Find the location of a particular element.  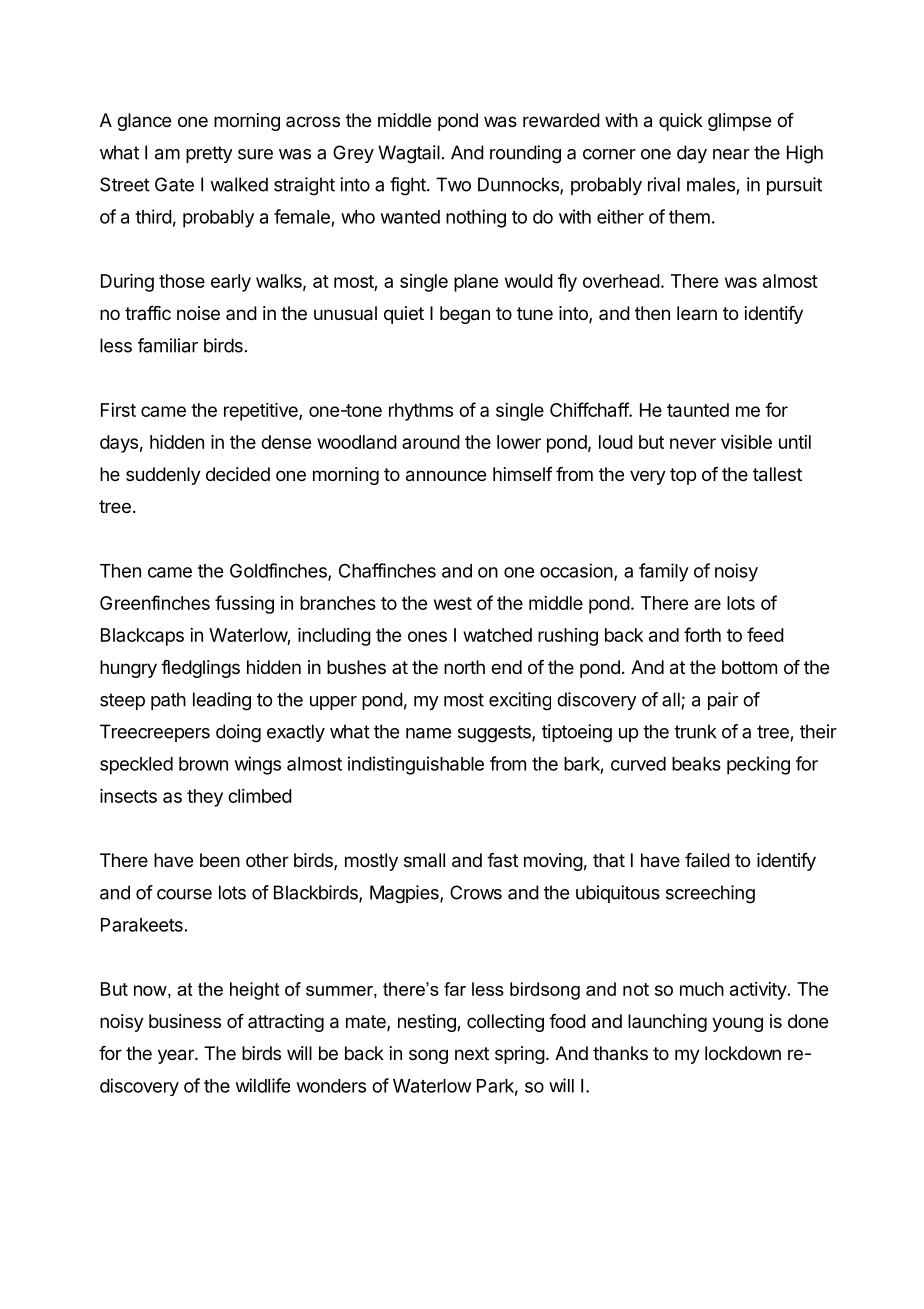

are is located at coordinates (707, 604).
